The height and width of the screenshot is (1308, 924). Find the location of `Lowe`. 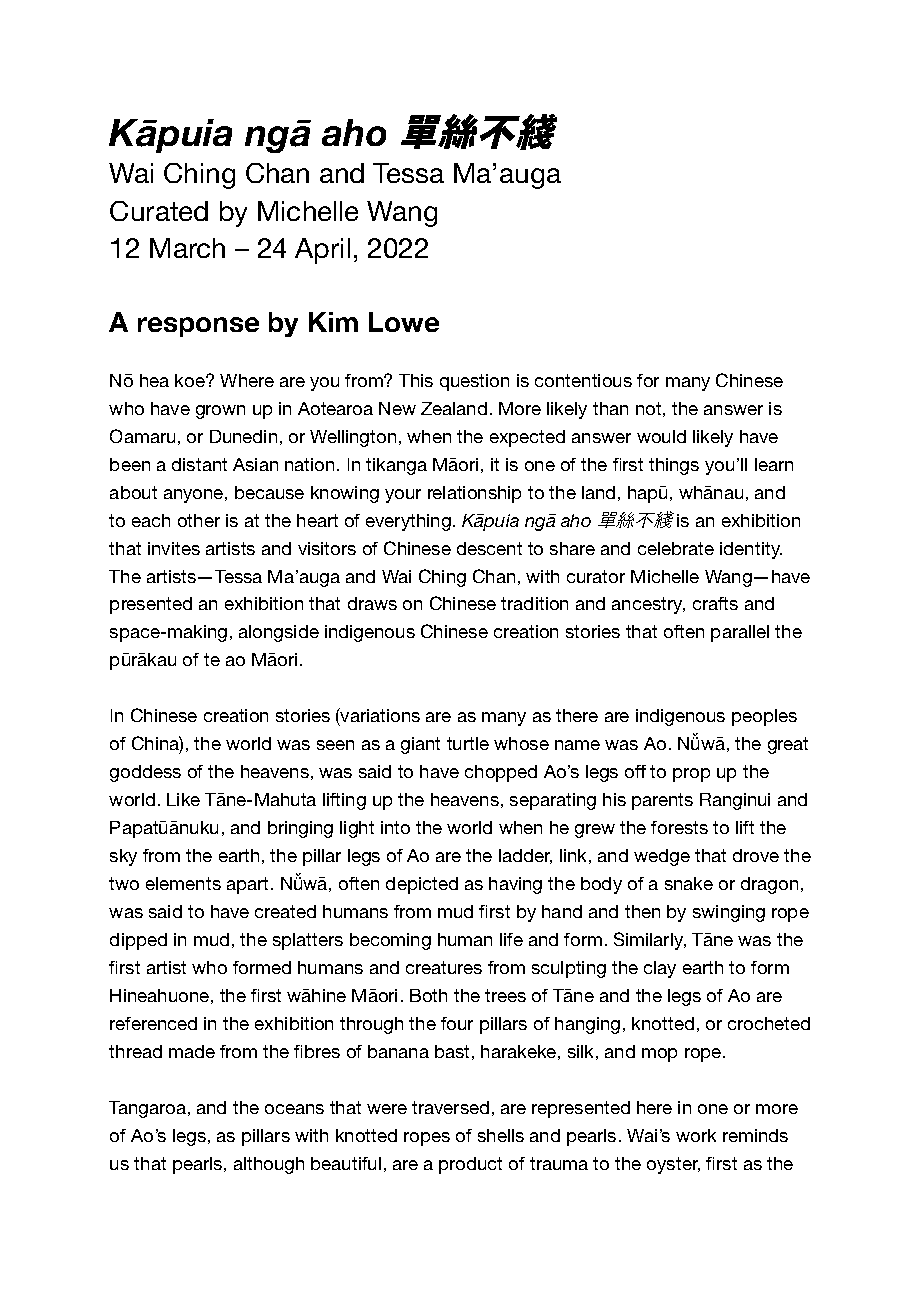

Lowe is located at coordinates (404, 322).
